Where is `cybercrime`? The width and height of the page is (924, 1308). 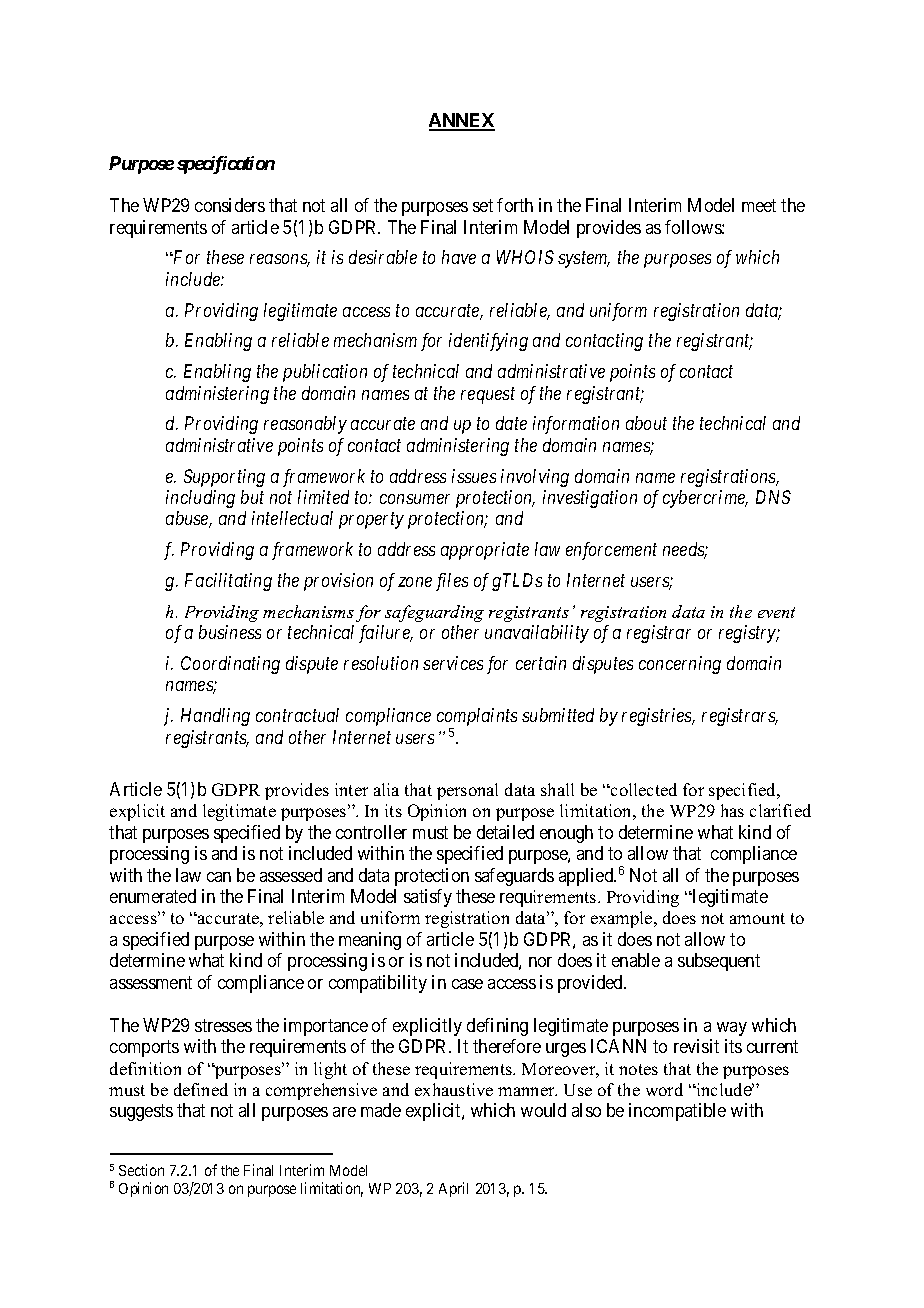
cybercrime is located at coordinates (705, 499).
